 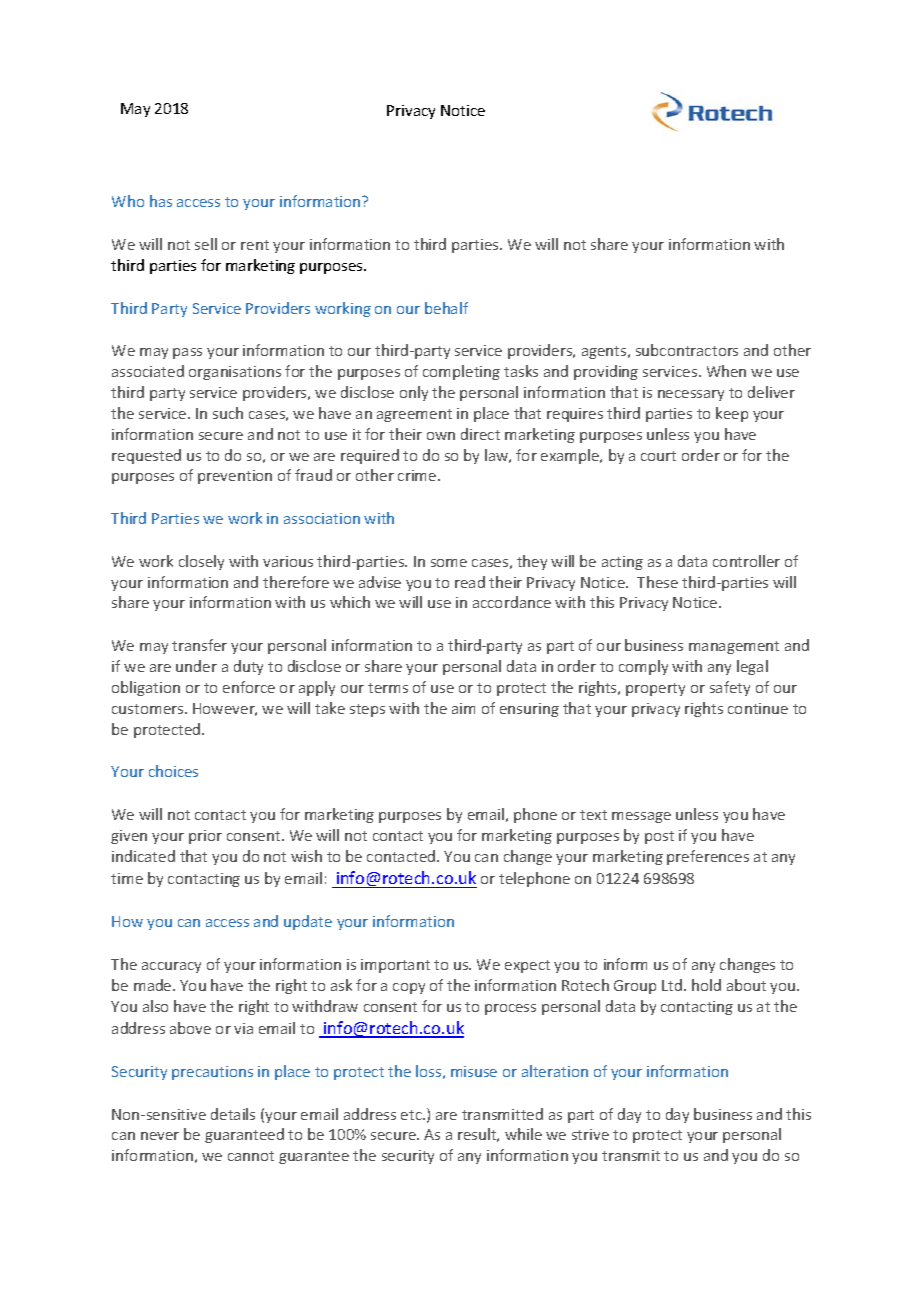 What do you see at coordinates (687, 350) in the screenshot?
I see `subcontractors` at bounding box center [687, 350].
